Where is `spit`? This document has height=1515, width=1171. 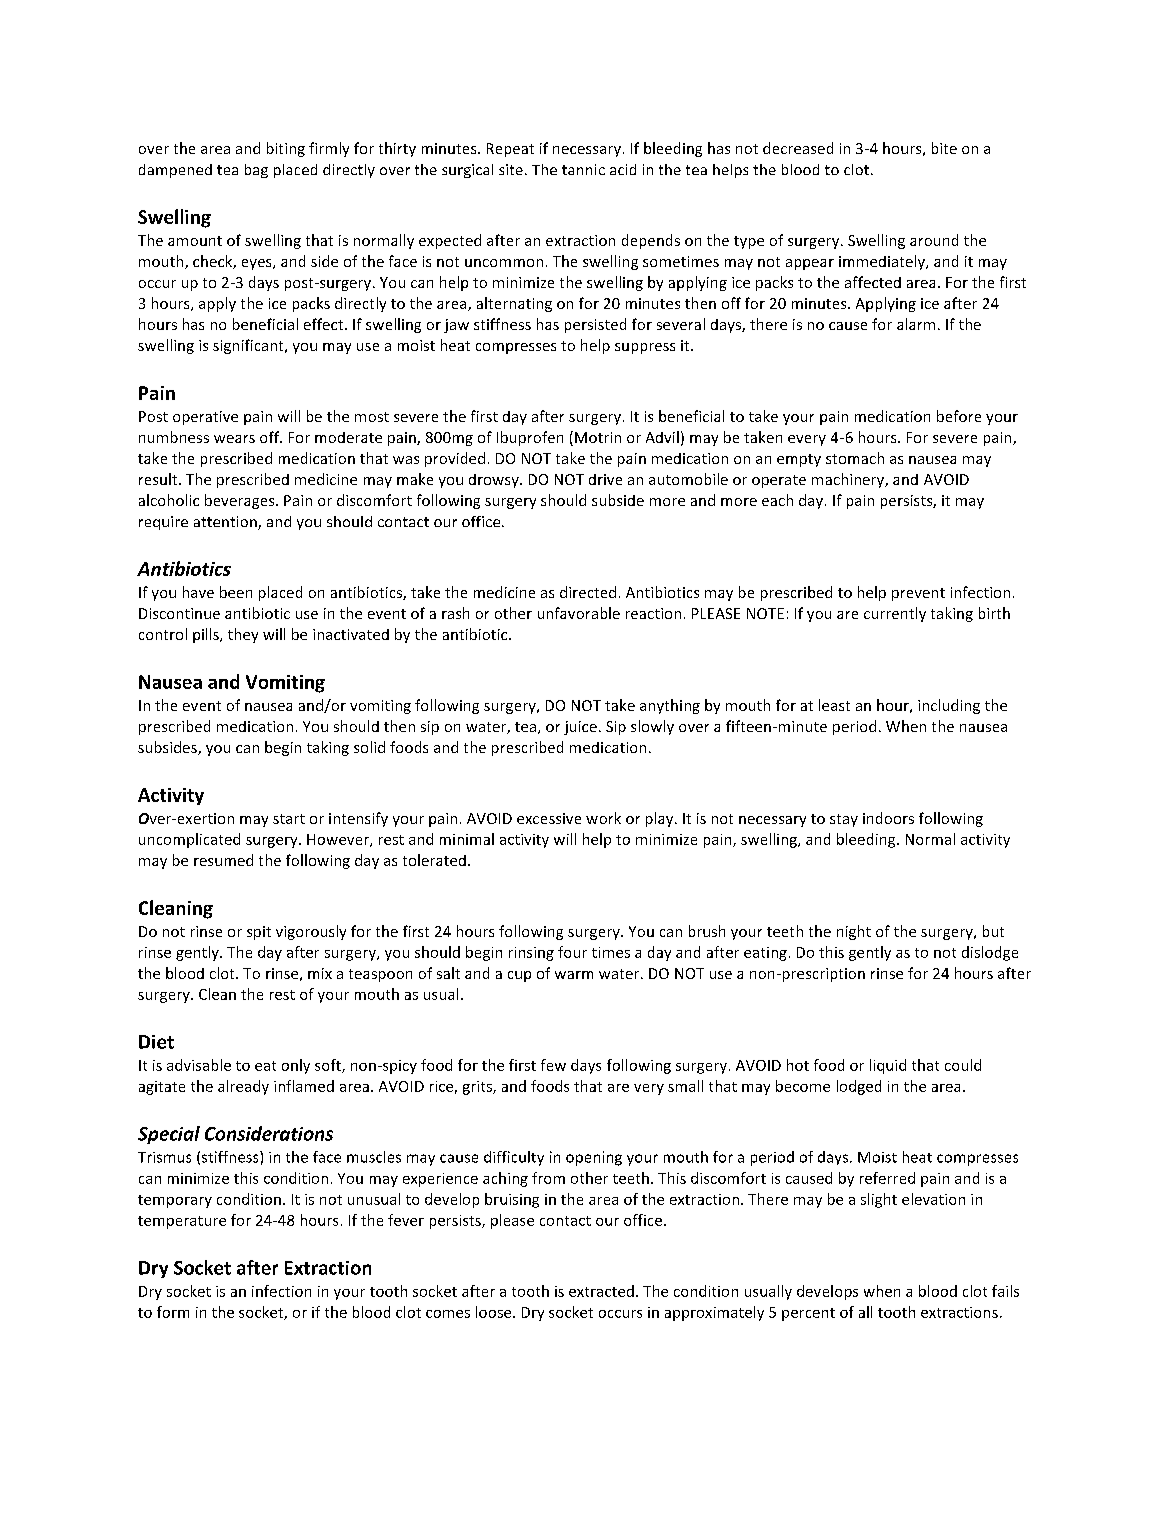 spit is located at coordinates (259, 933).
